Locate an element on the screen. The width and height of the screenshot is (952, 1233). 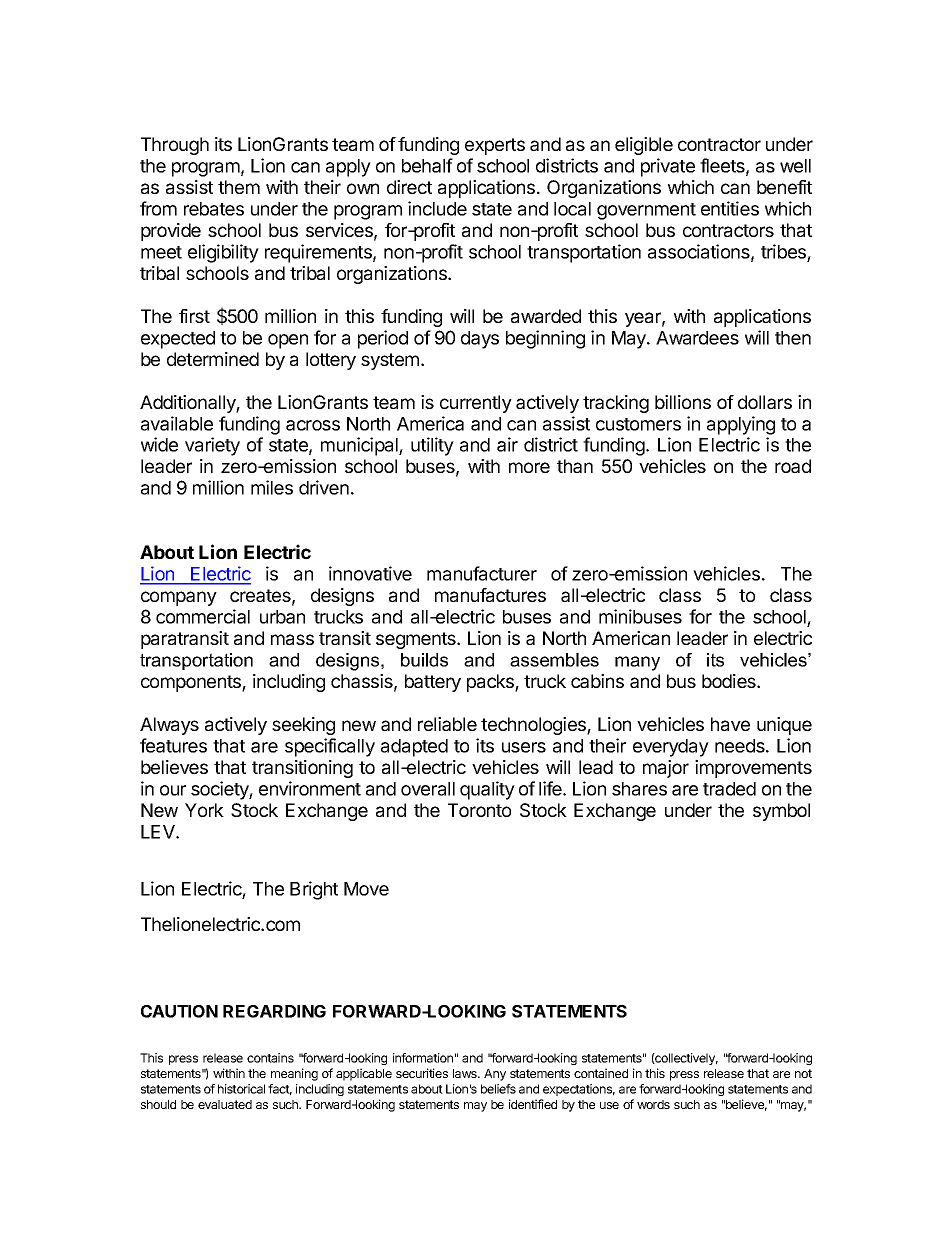
have is located at coordinates (730, 724).
